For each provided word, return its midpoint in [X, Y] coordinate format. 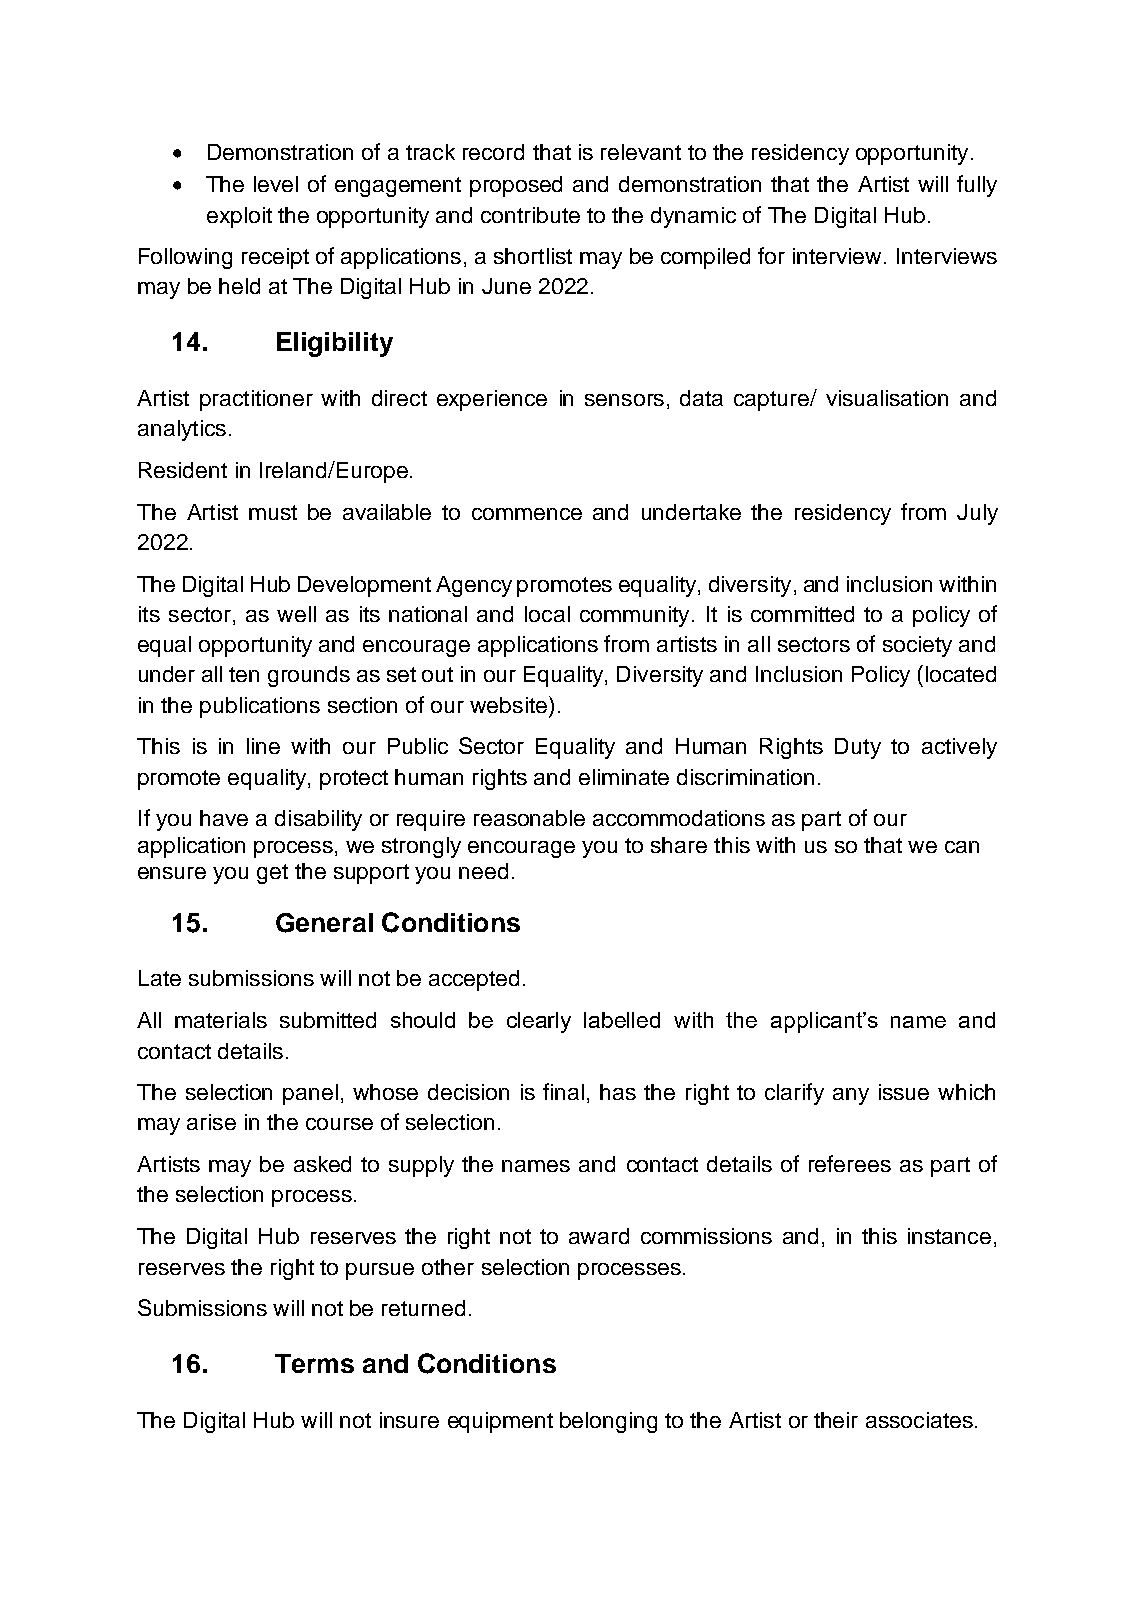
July [977, 514]
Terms [314, 1363]
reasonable [529, 818]
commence [527, 514]
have [224, 818]
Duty [858, 748]
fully [977, 186]
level [276, 184]
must [273, 512]
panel [310, 1094]
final [563, 1091]
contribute [530, 215]
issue [904, 1092]
